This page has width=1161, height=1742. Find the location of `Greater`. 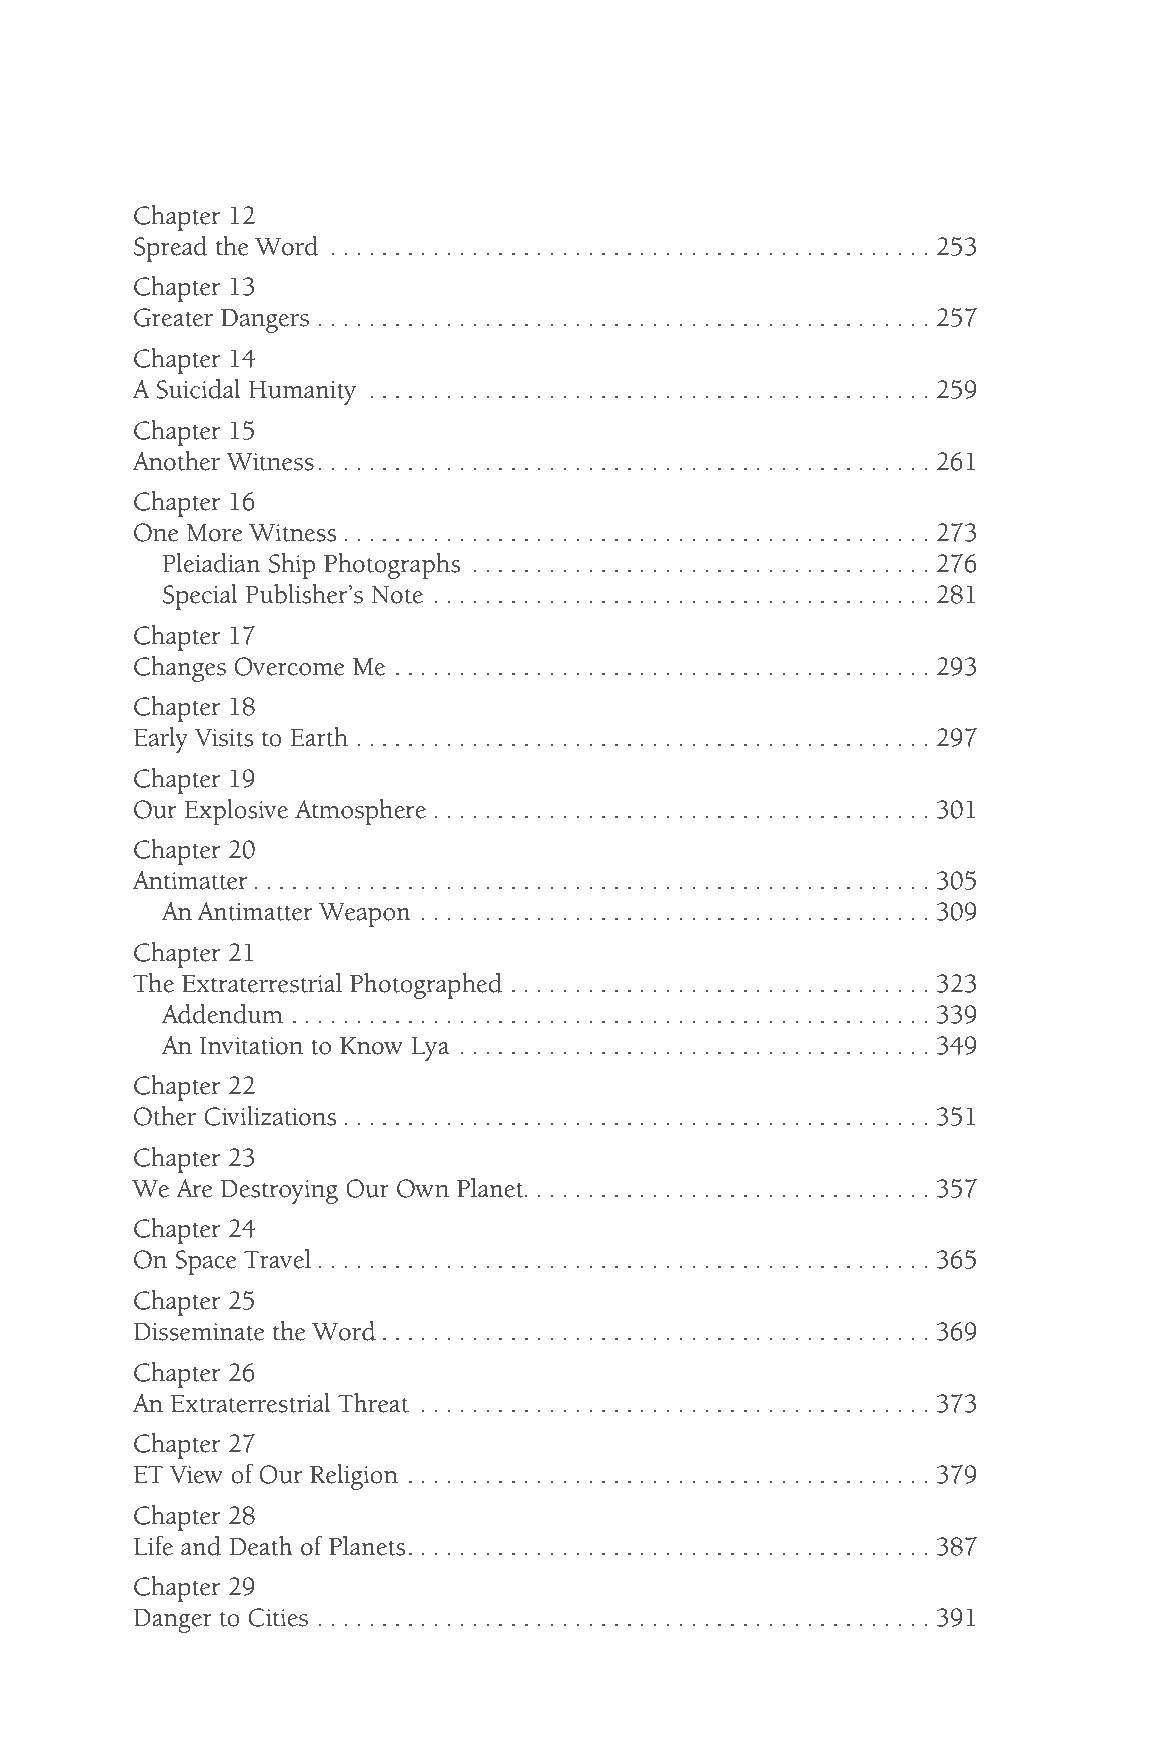

Greater is located at coordinates (173, 317).
